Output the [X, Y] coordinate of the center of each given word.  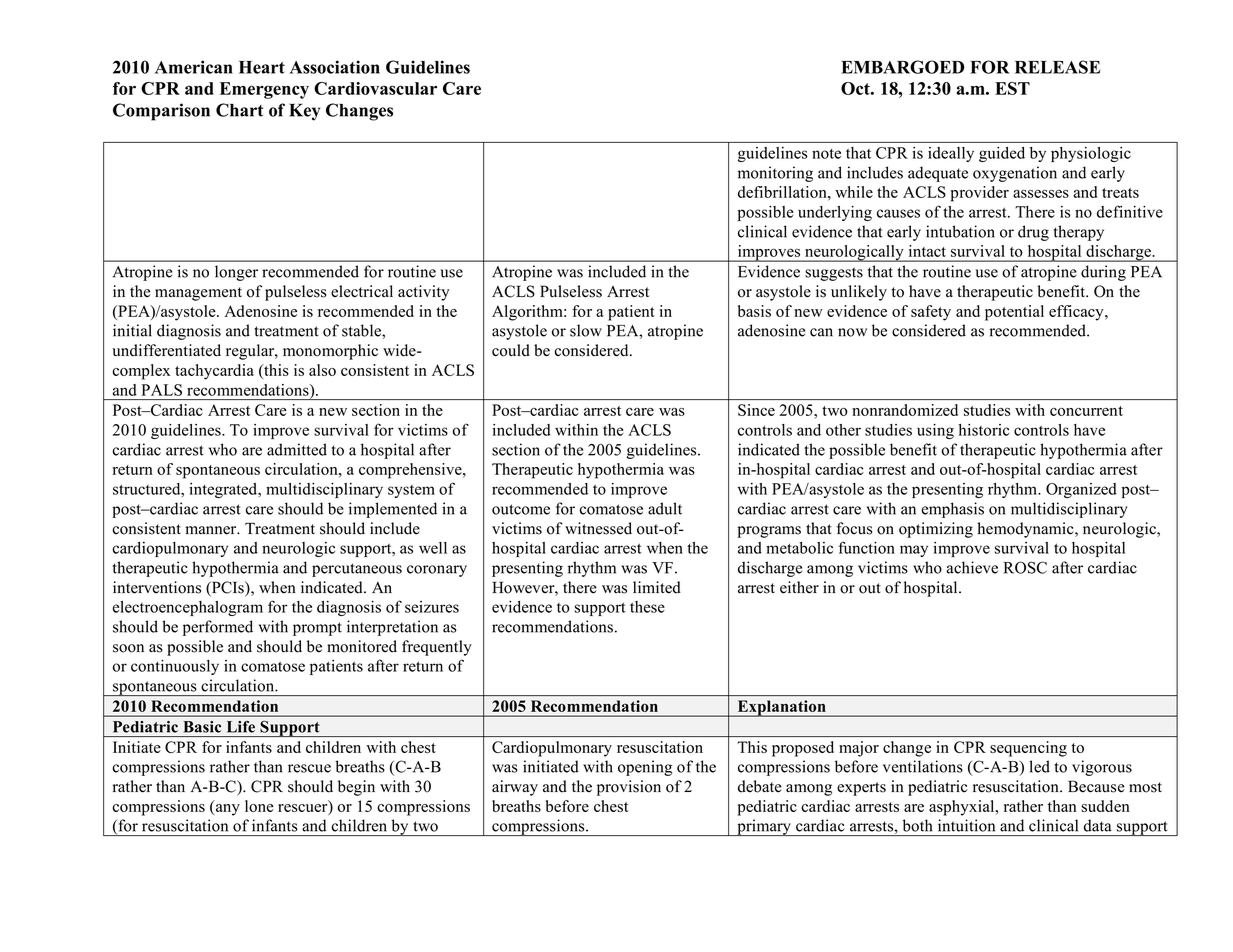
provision [629, 788]
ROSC [1025, 567]
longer [236, 273]
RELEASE [1057, 67]
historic [984, 430]
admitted [297, 449]
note [826, 154]
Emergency [264, 90]
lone [259, 806]
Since [756, 410]
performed [218, 628]
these [647, 607]
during [1103, 273]
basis [754, 311]
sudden [1105, 806]
